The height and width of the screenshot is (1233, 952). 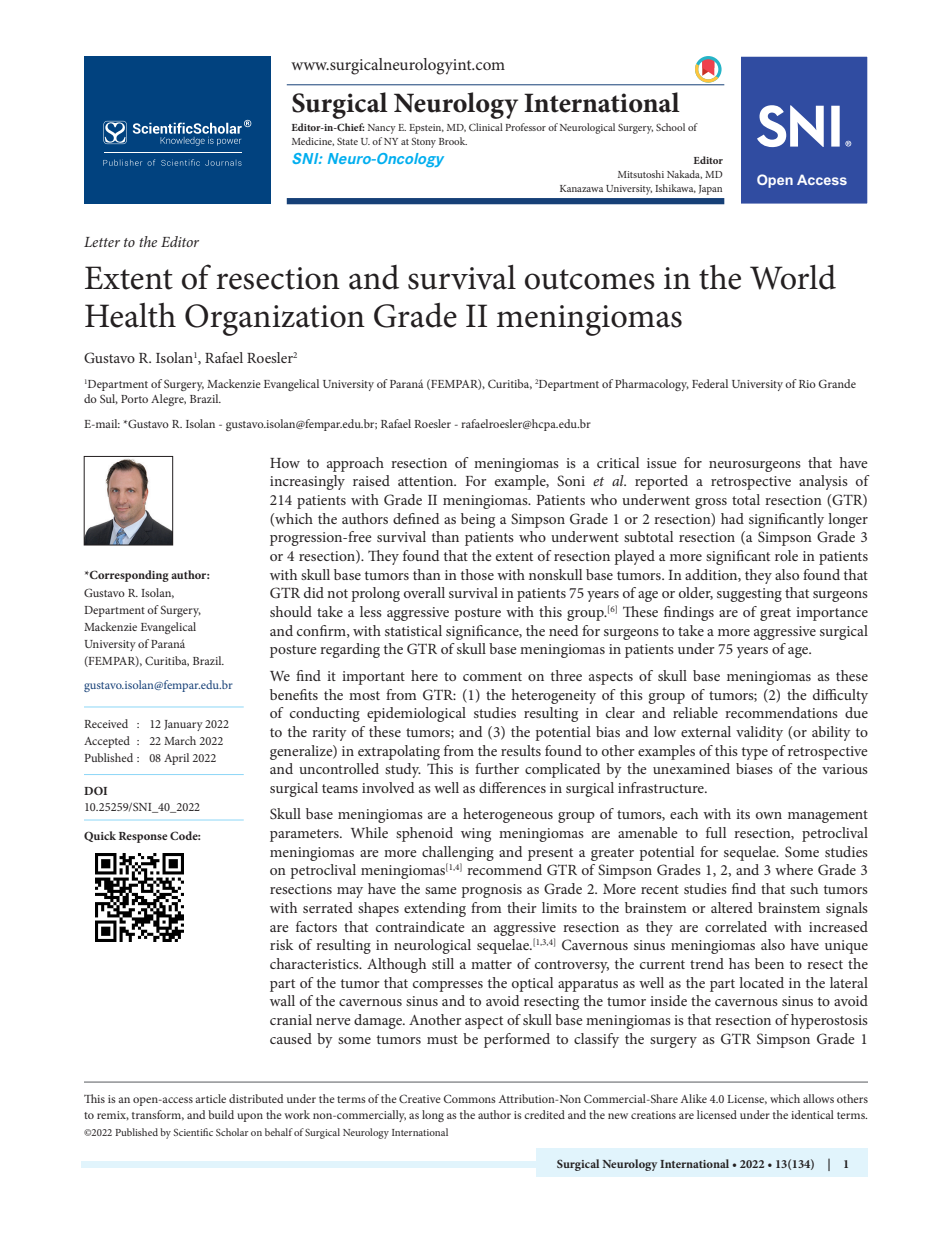 I want to click on How, so click(x=285, y=463).
